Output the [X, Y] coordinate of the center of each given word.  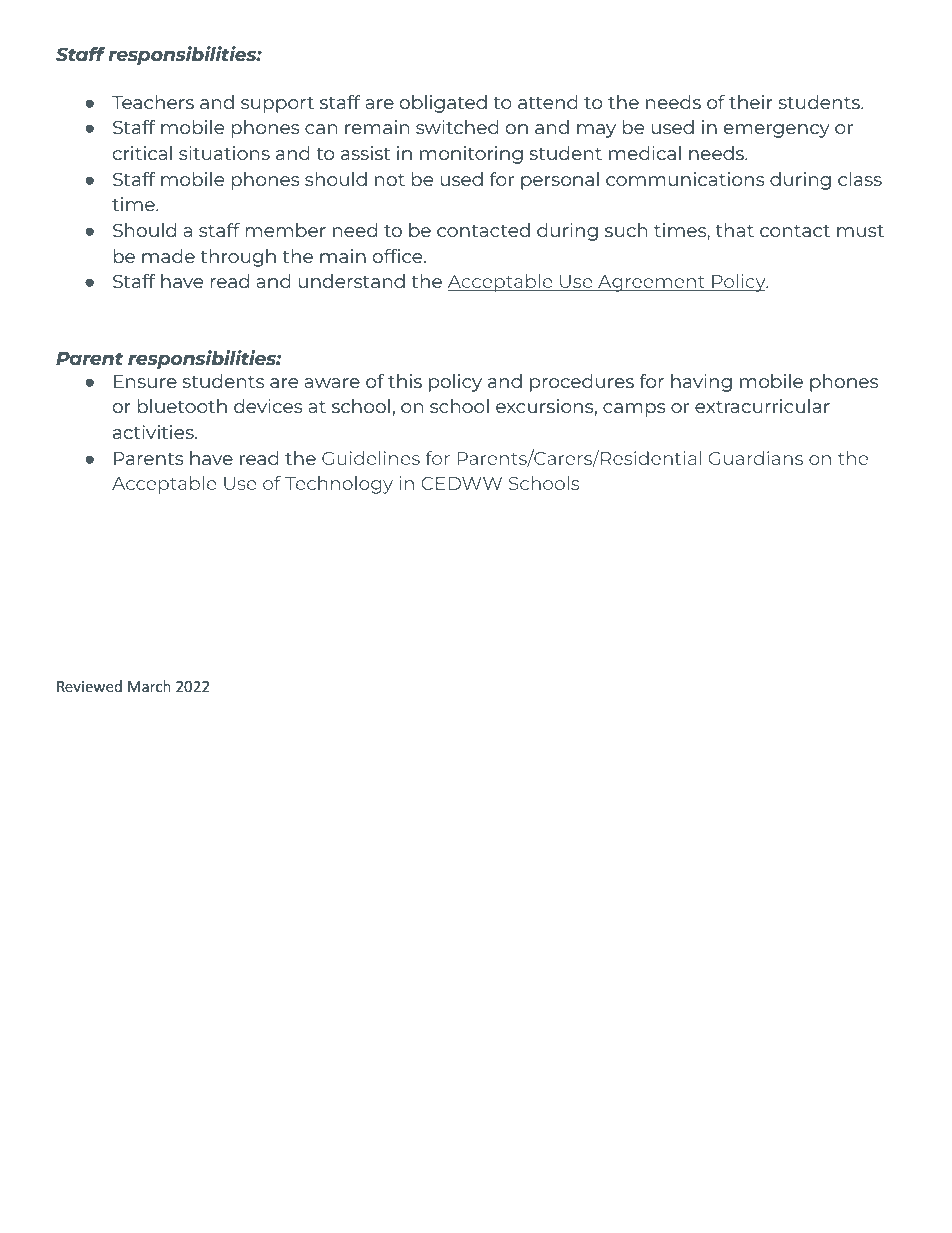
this [405, 381]
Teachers [153, 102]
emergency [777, 131]
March [149, 686]
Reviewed [89, 686]
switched [457, 127]
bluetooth [182, 406]
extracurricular [762, 406]
